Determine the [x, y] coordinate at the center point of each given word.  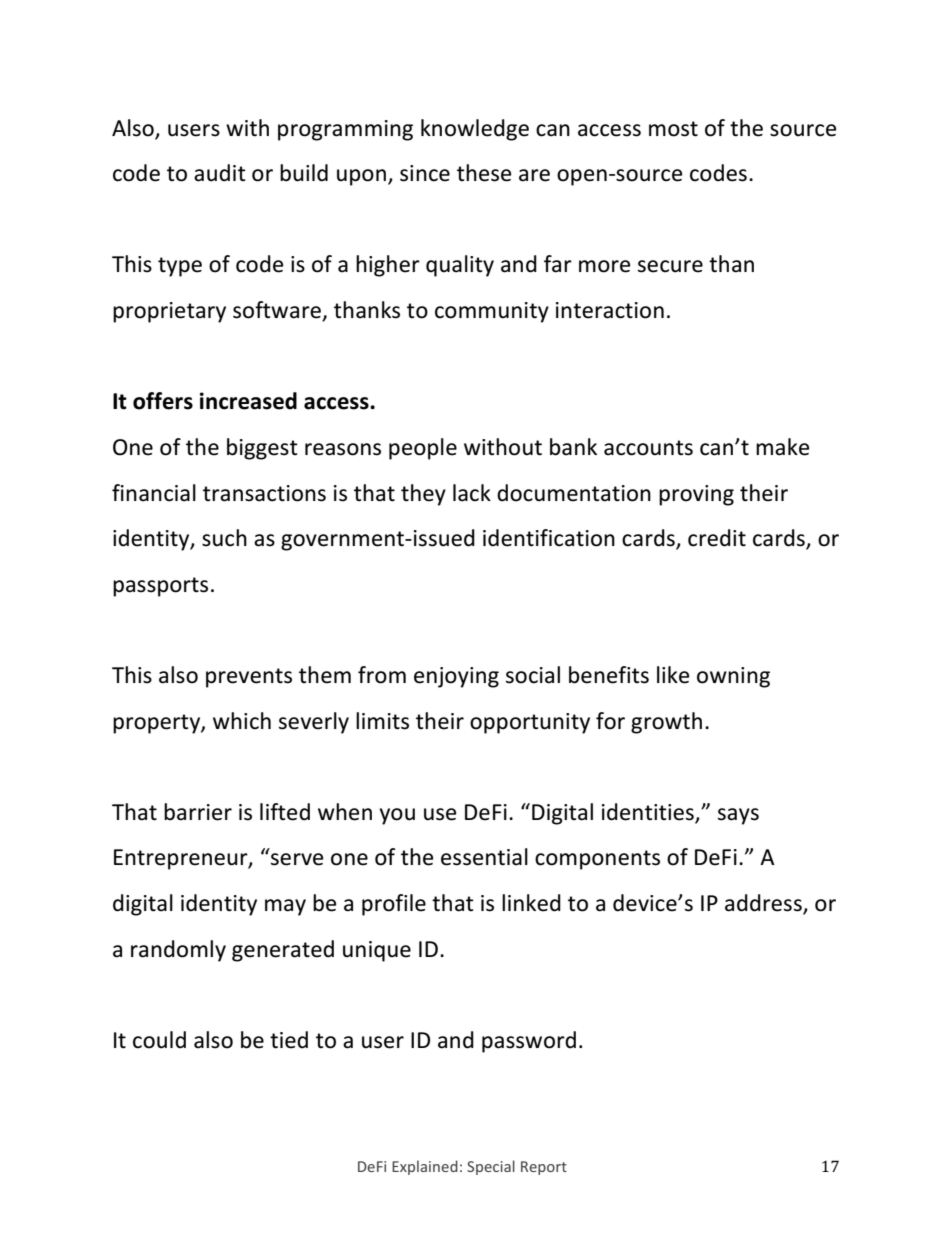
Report [544, 1168]
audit [220, 173]
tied [289, 1040]
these [484, 173]
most [673, 129]
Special [491, 1167]
